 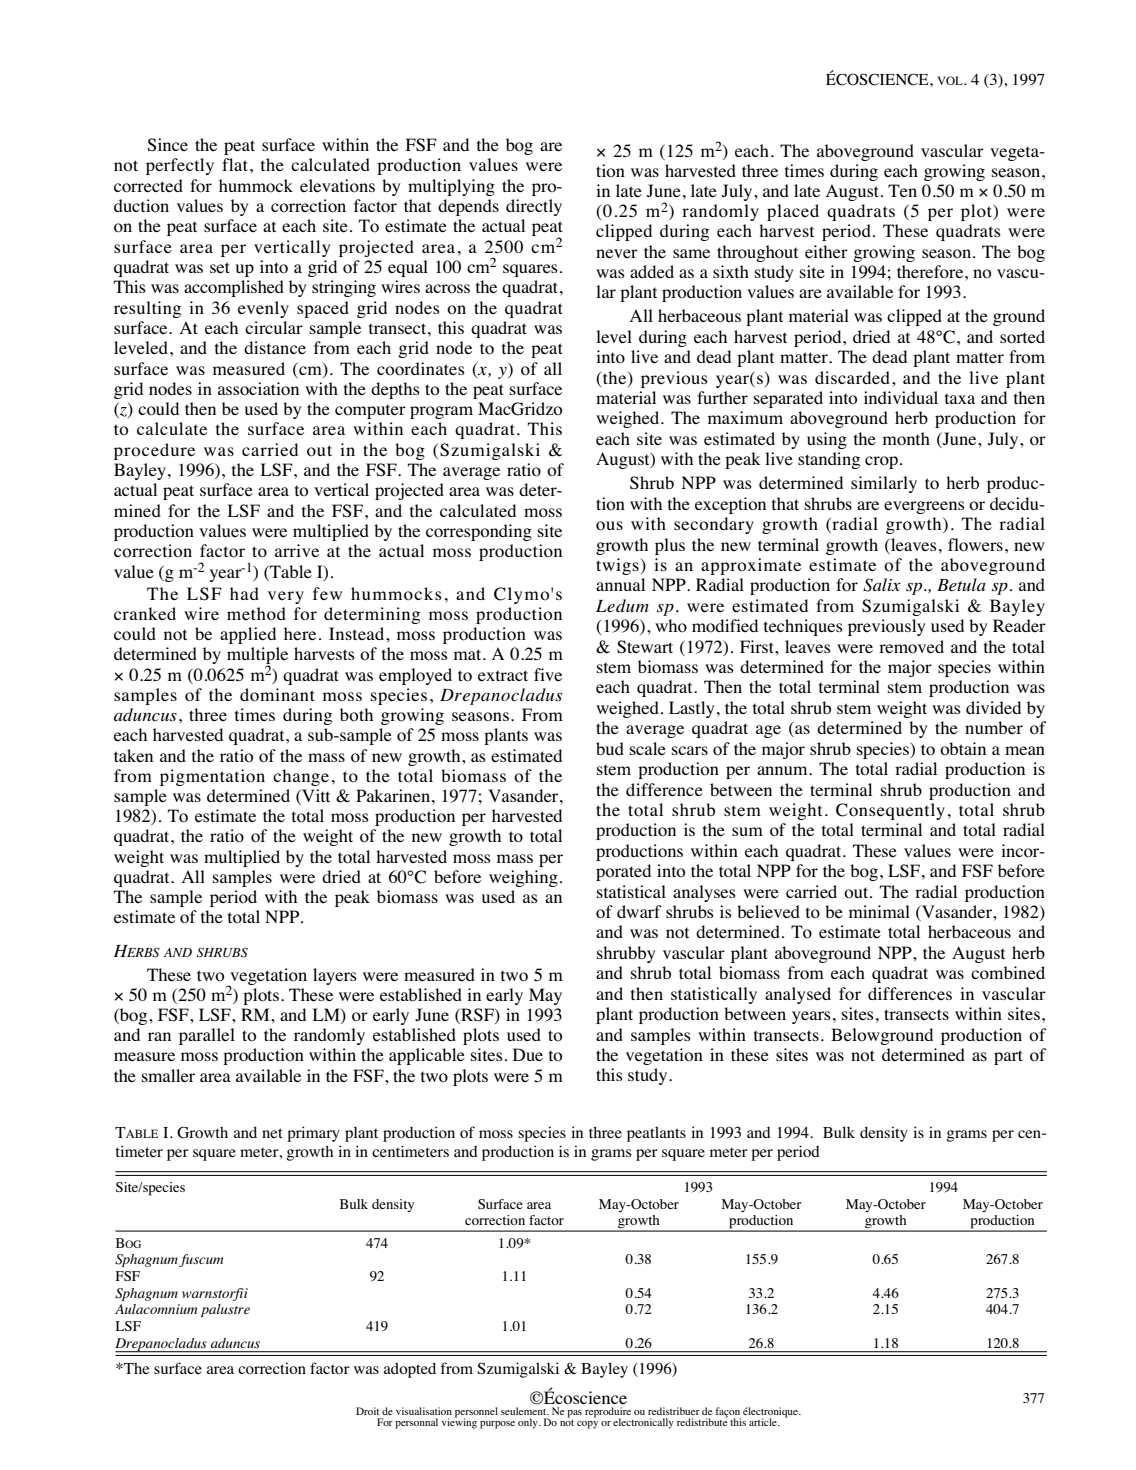 What do you see at coordinates (244, 593) in the screenshot?
I see `had` at bounding box center [244, 593].
